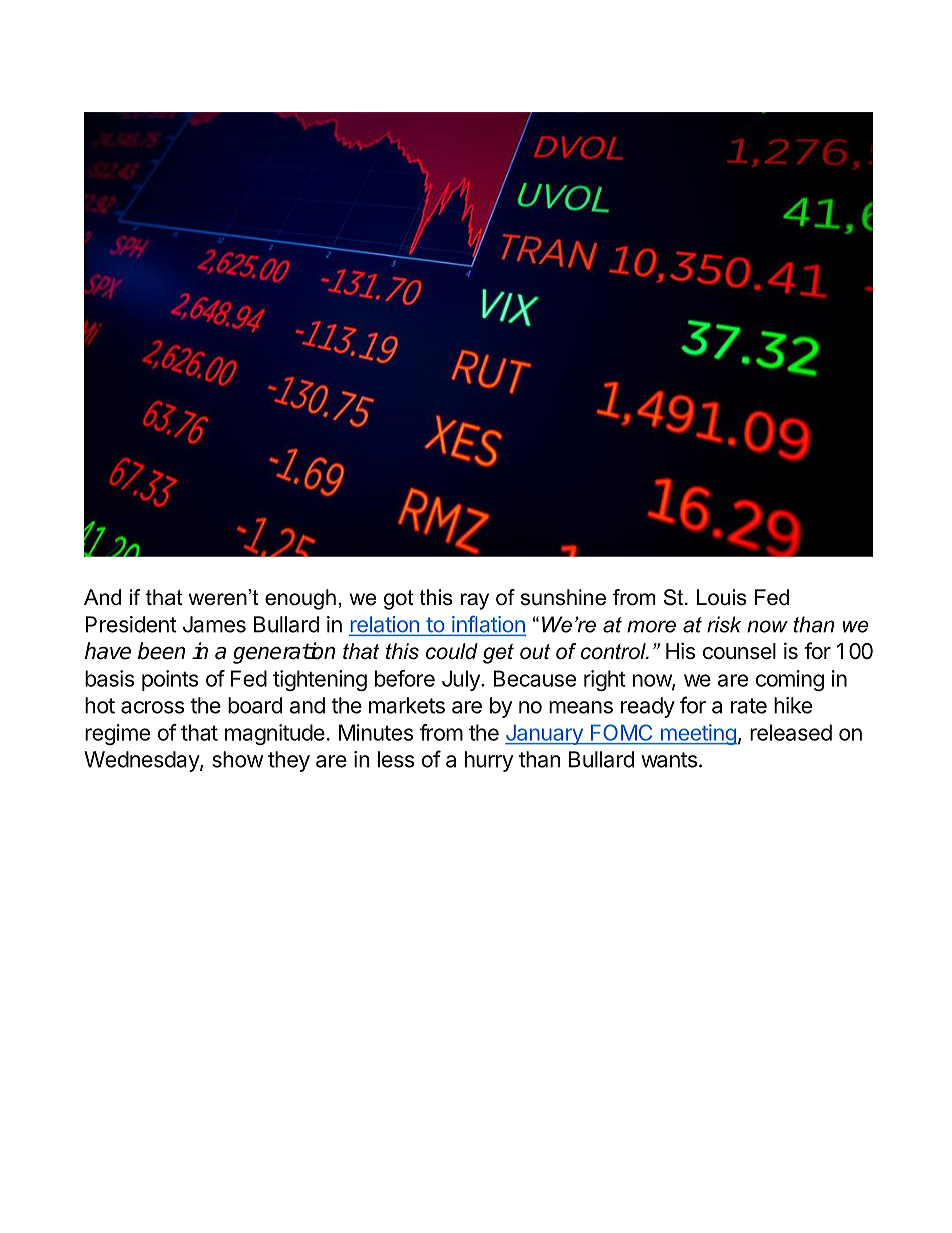 Image resolution: width=952 pixels, height=1233 pixels. I want to click on ray, so click(475, 601).
